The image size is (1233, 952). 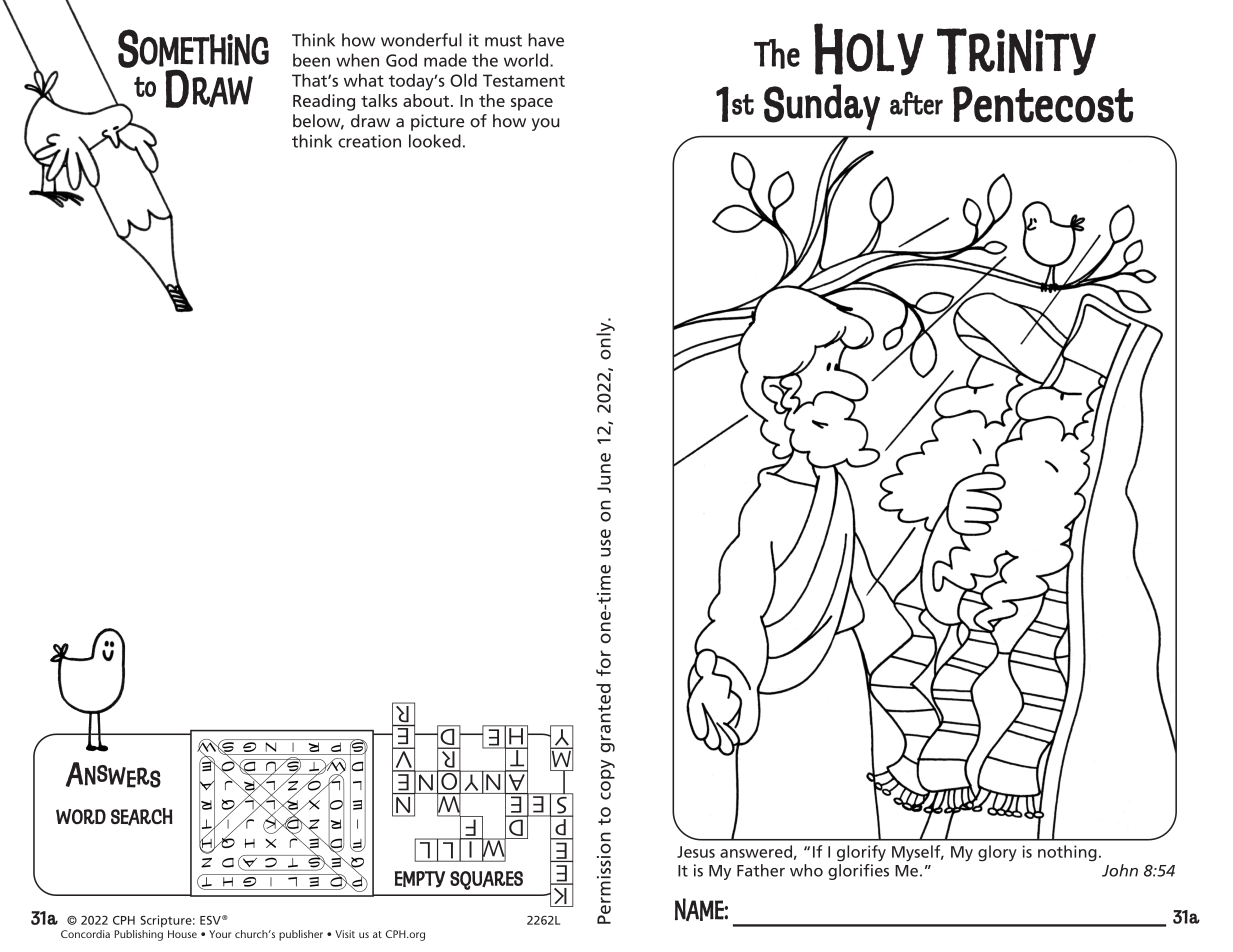 What do you see at coordinates (220, 934) in the page?
I see `Your` at bounding box center [220, 934].
